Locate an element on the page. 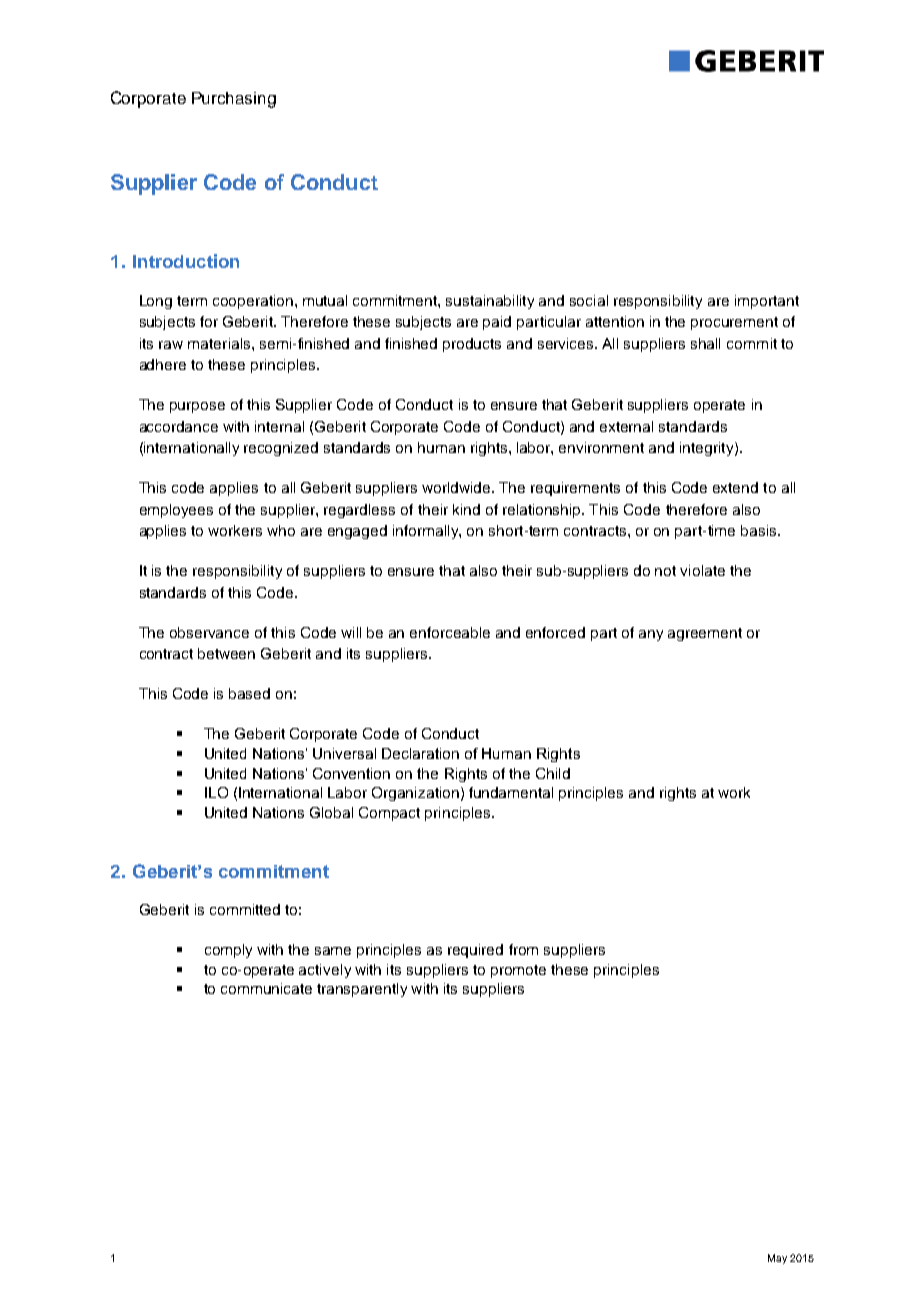 Image resolution: width=924 pixels, height=1308 pixels. enforceable is located at coordinates (450, 632).
